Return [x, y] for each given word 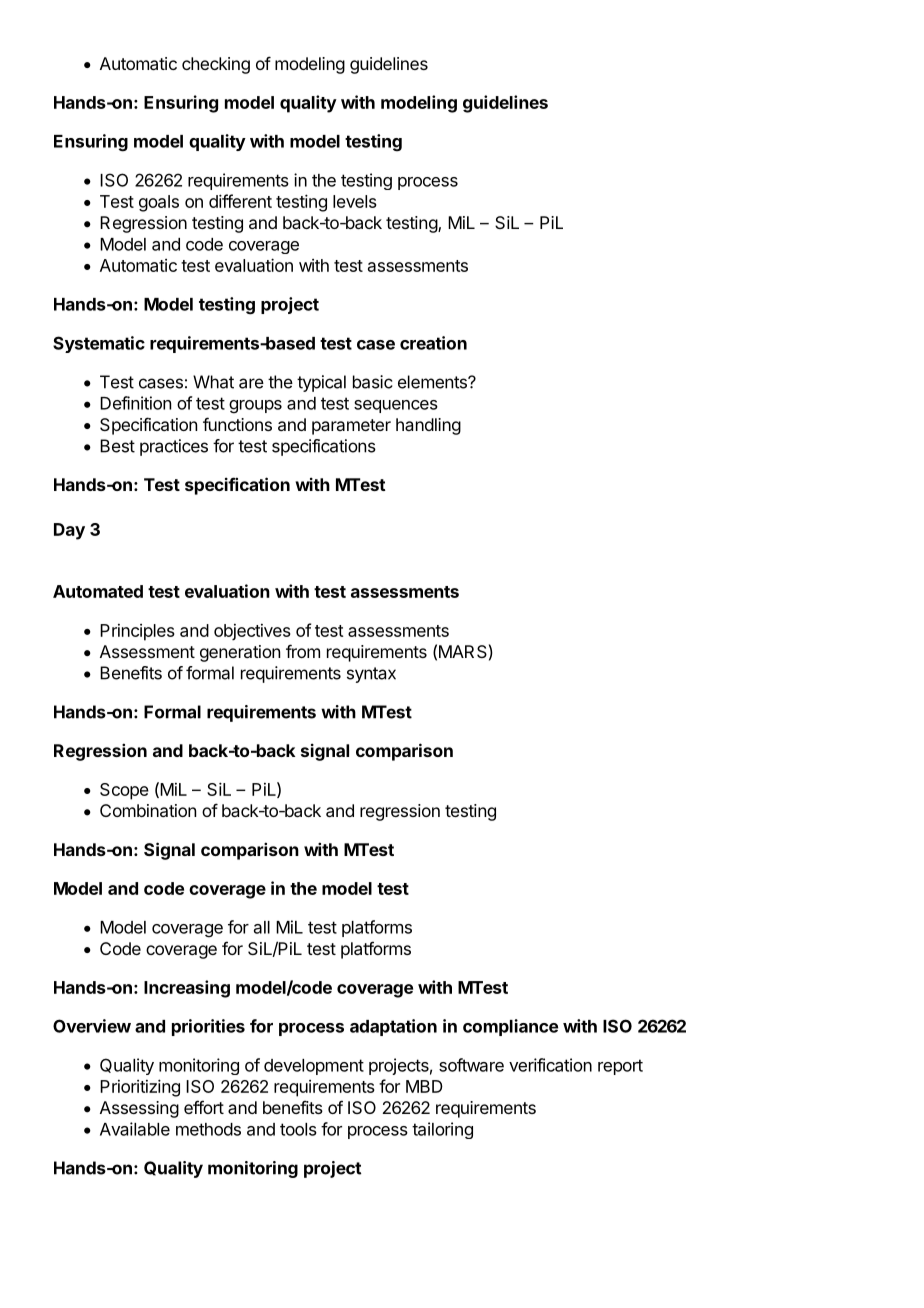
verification [550, 1065]
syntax [371, 675]
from [303, 651]
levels [355, 201]
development [314, 1067]
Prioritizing [140, 1088]
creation [433, 343]
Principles [137, 632]
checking [216, 65]
